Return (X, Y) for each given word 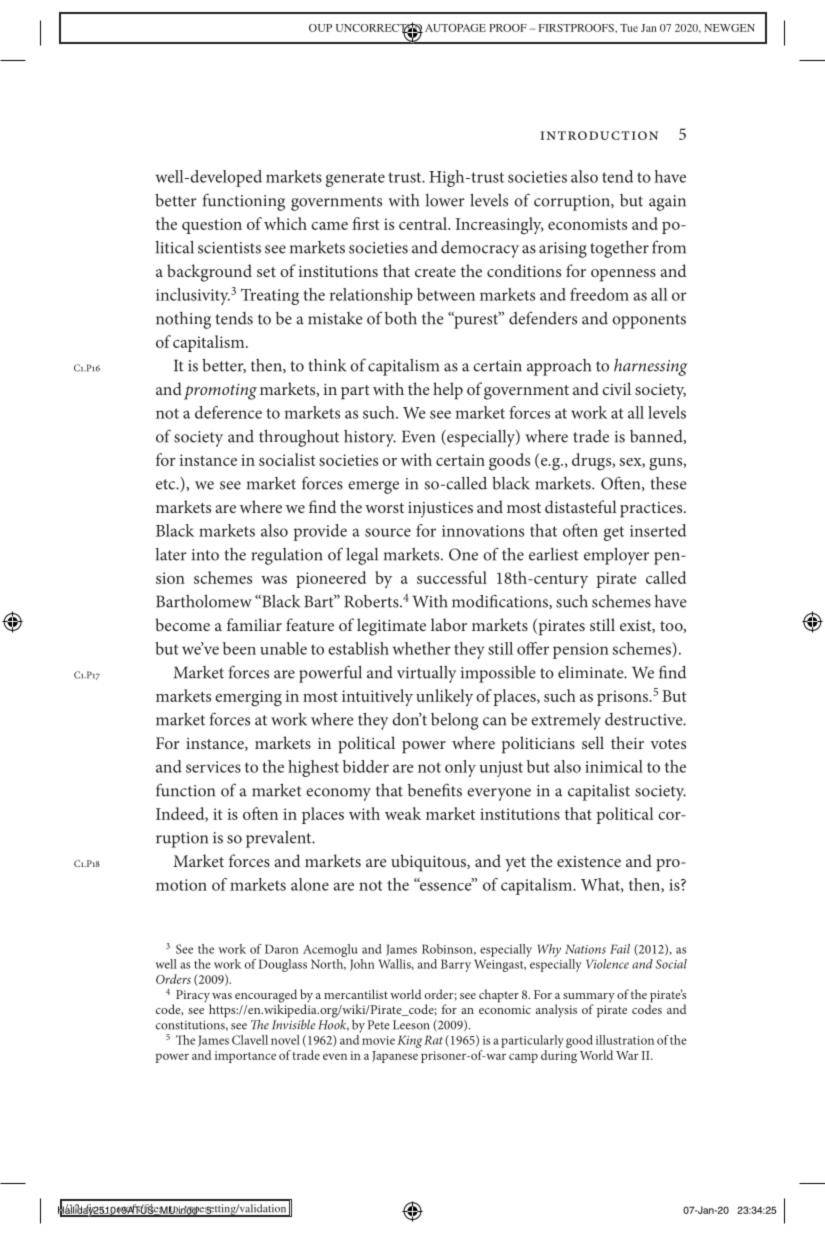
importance (245, 1057)
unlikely (444, 697)
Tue (629, 28)
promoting (220, 392)
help (448, 391)
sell (593, 742)
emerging (248, 698)
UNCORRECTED (379, 28)
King (410, 1041)
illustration (625, 1040)
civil (616, 388)
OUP (320, 28)
